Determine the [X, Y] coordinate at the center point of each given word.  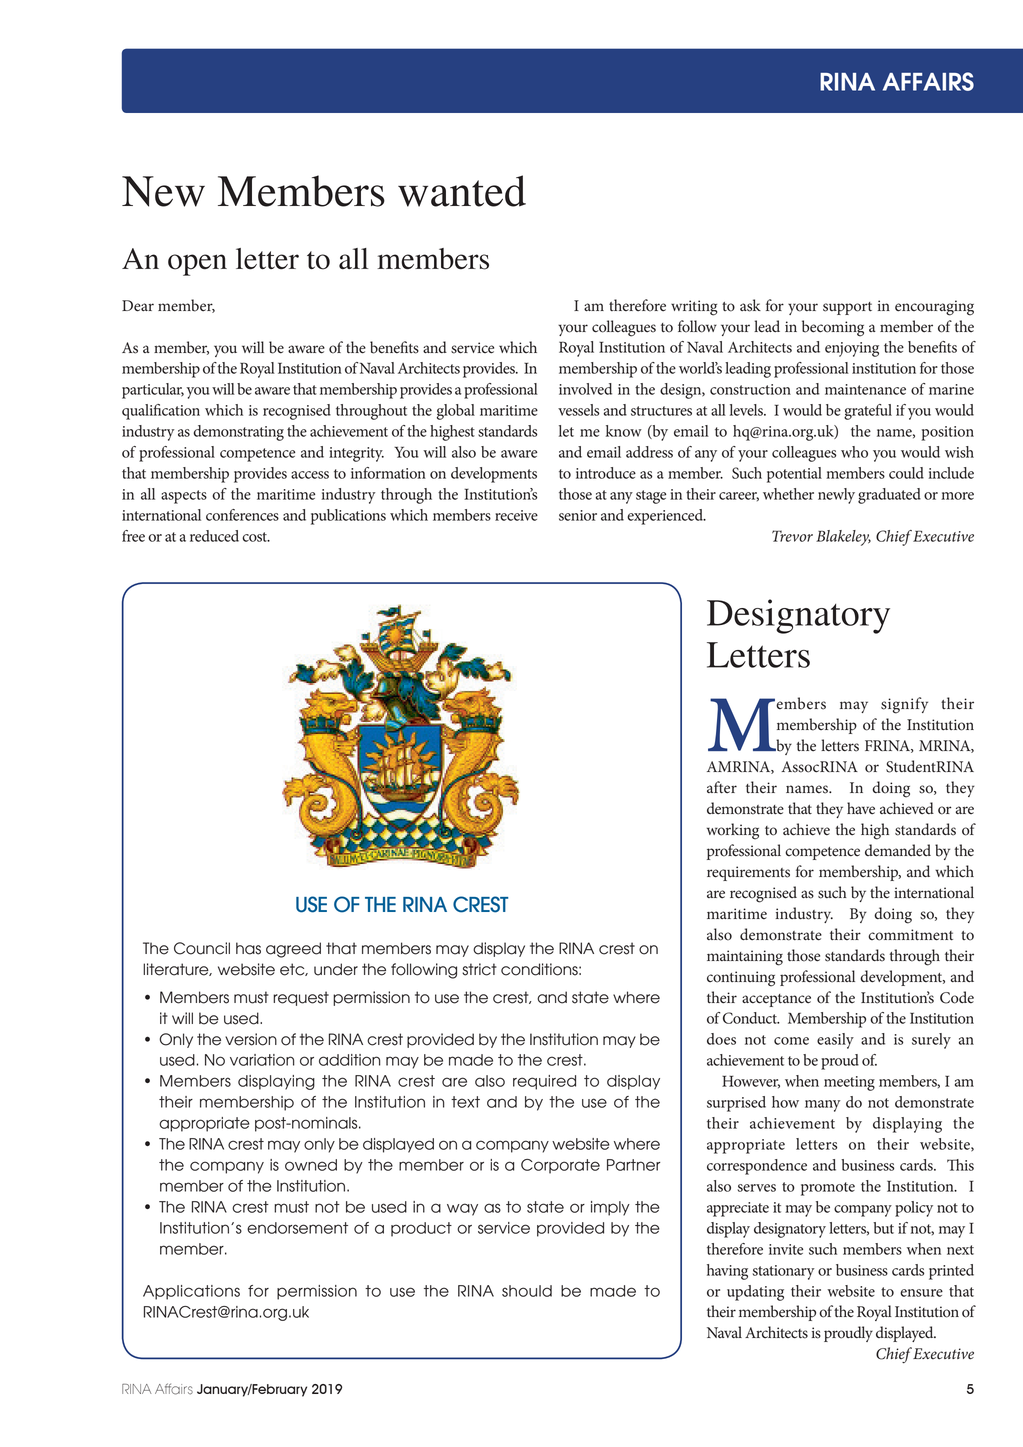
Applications [191, 1292]
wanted [462, 191]
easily [835, 1041]
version [251, 1039]
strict [479, 969]
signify [904, 705]
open [197, 265]
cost [255, 537]
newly [836, 496]
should [527, 1291]
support [847, 308]
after [722, 787]
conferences [242, 515]
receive [516, 515]
